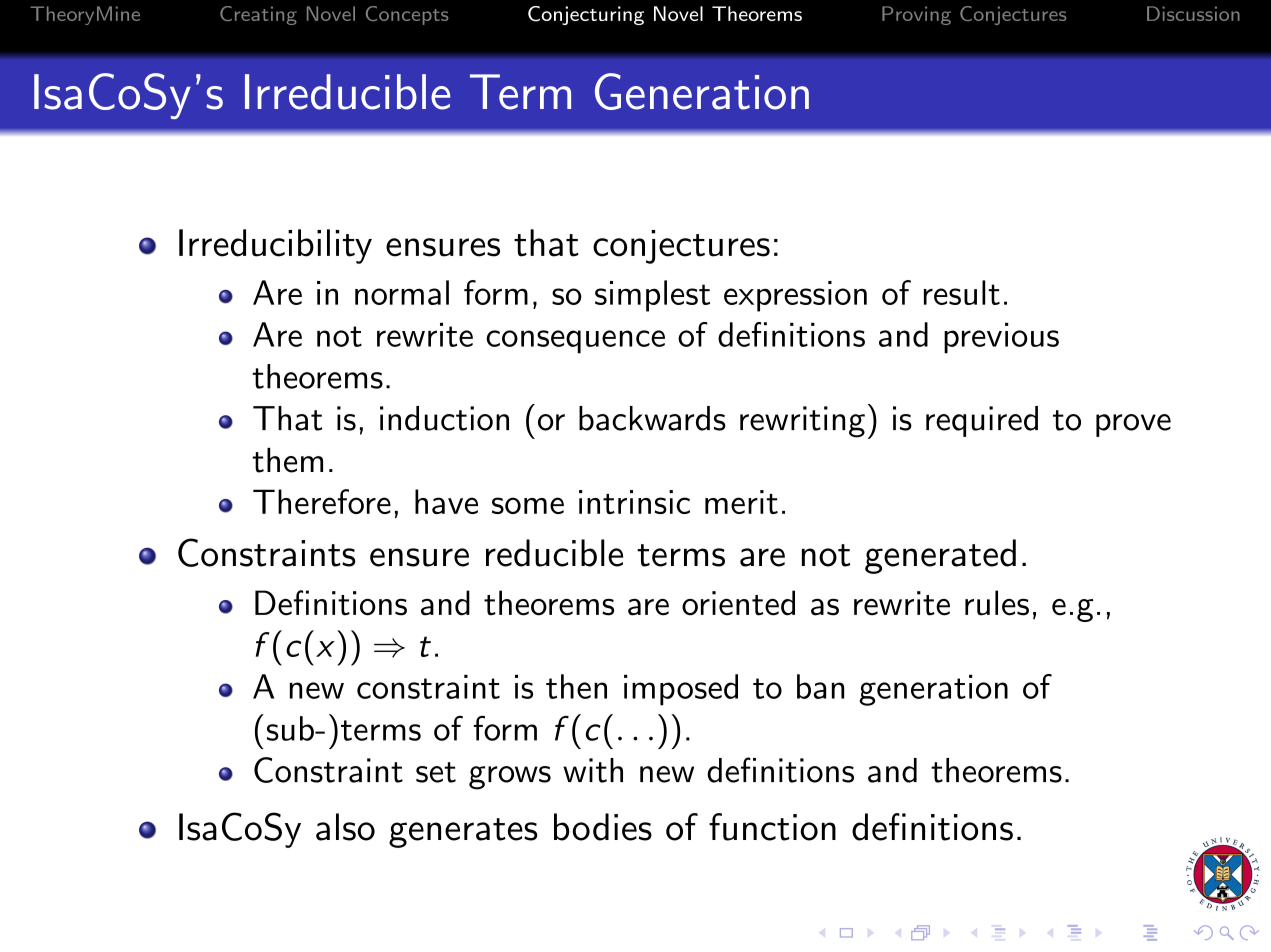 The width and height of the screenshot is (1271, 952). Describe the element at coordinates (940, 556) in the screenshot. I see `generated` at that location.
